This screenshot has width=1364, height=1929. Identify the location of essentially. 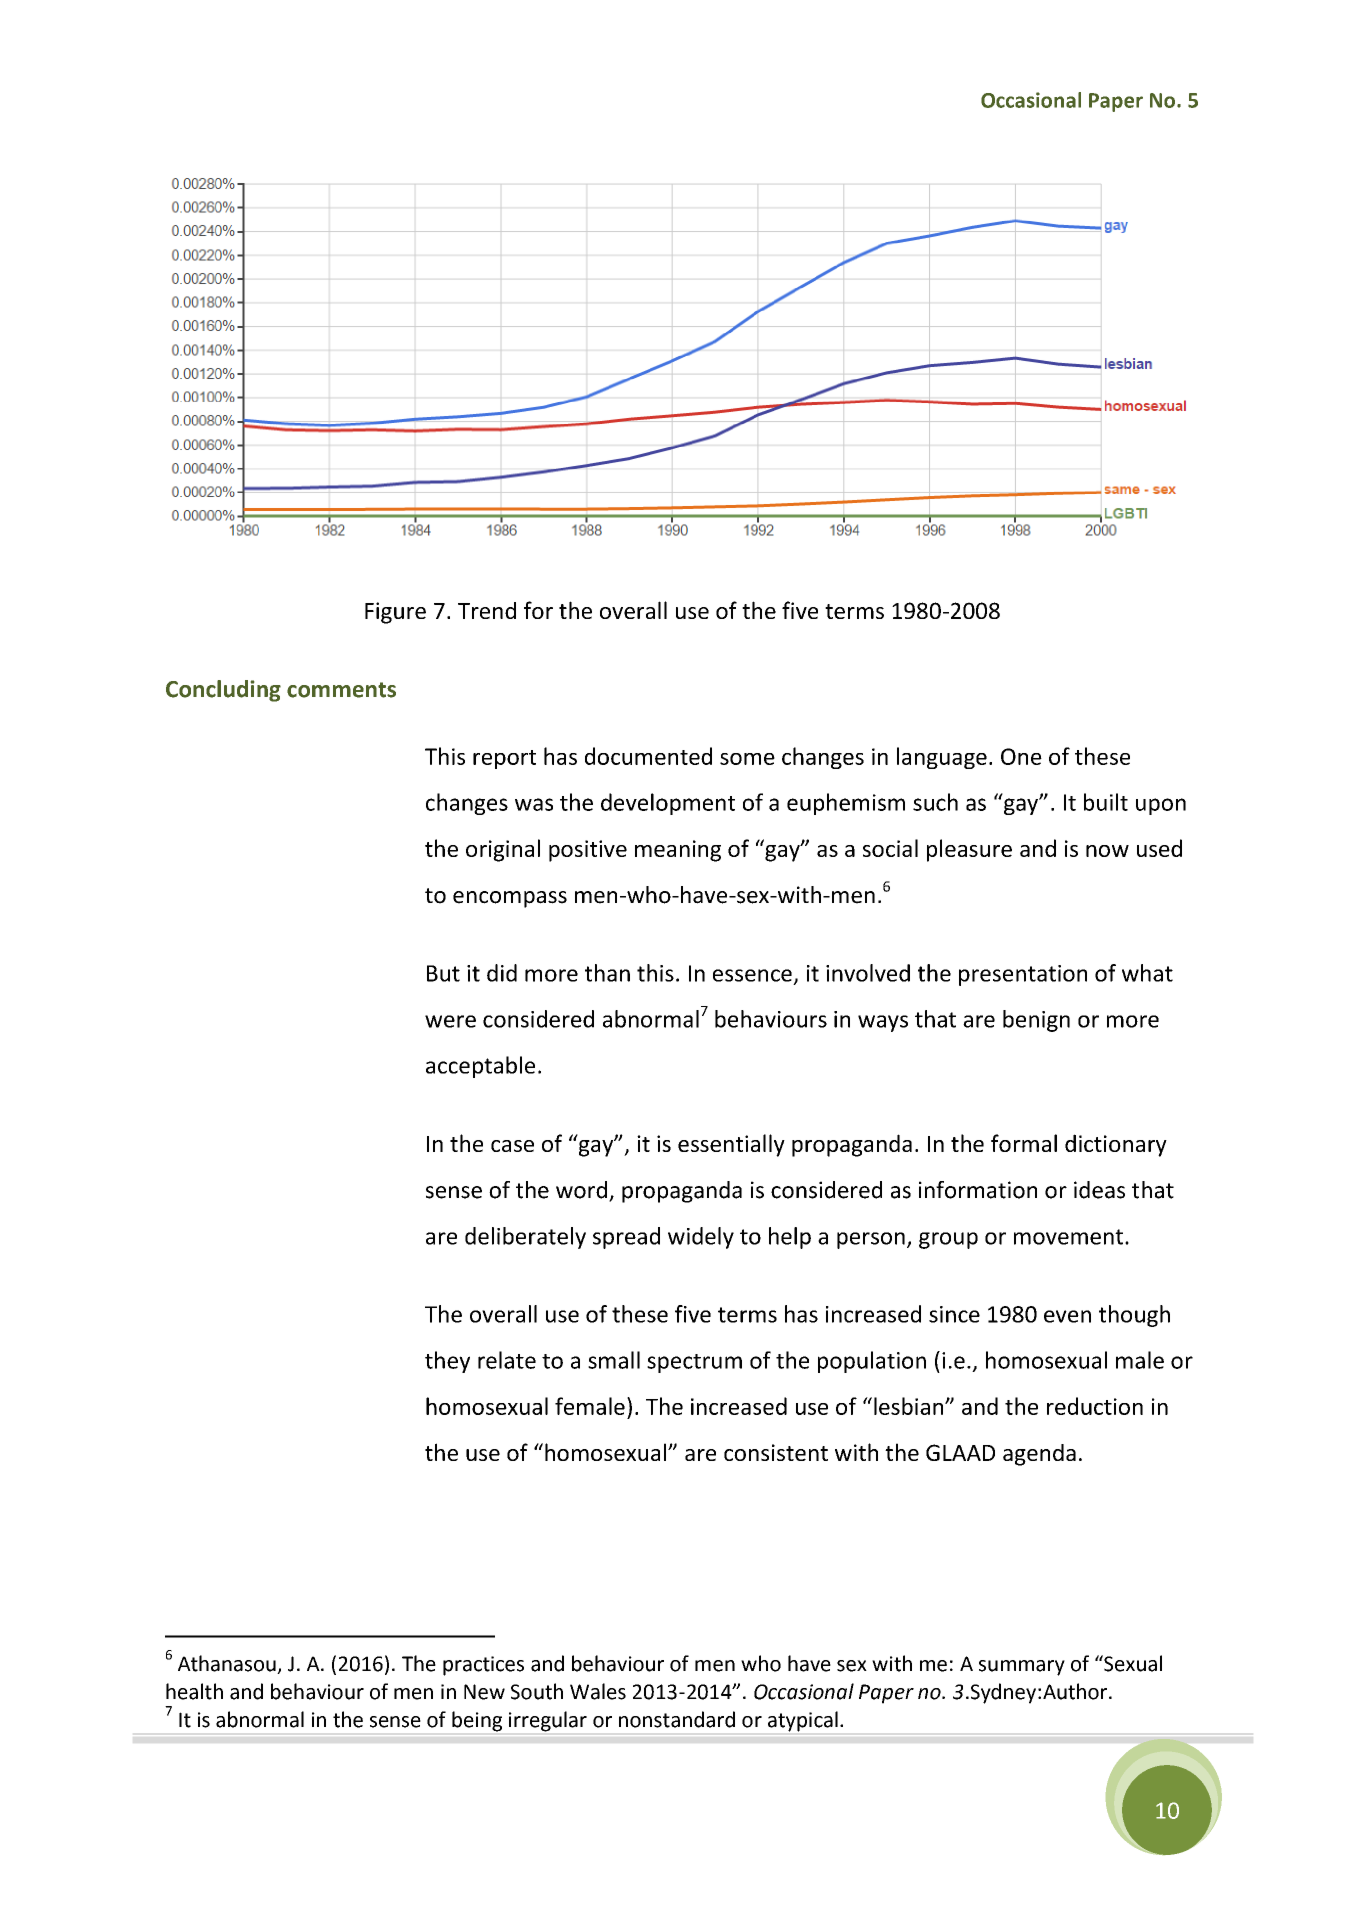
(731, 1145).
